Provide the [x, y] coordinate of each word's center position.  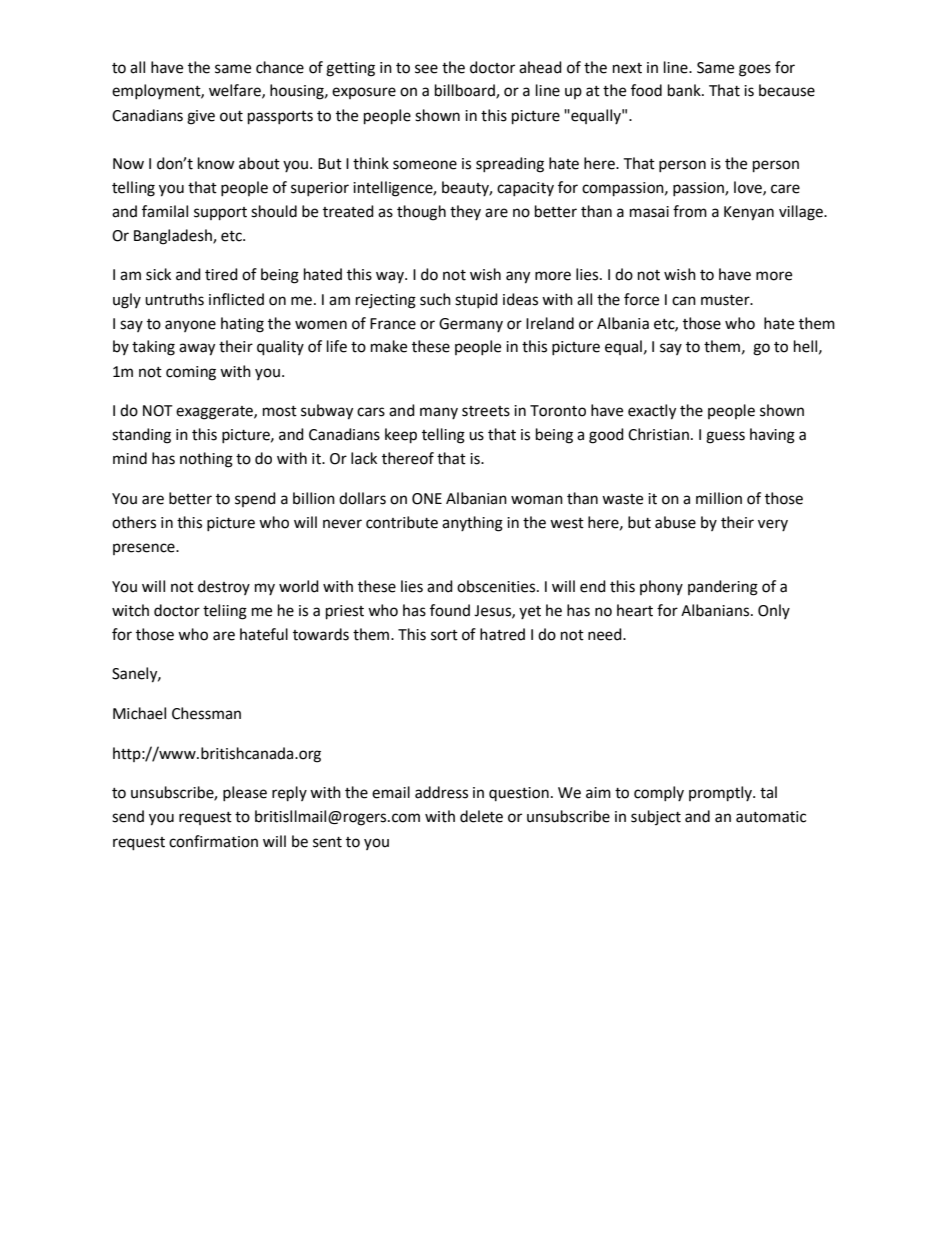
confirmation [213, 841]
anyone [190, 326]
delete [481, 816]
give [201, 117]
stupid [476, 300]
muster [726, 300]
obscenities [497, 586]
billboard [466, 91]
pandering [723, 588]
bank [685, 90]
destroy [224, 587]
